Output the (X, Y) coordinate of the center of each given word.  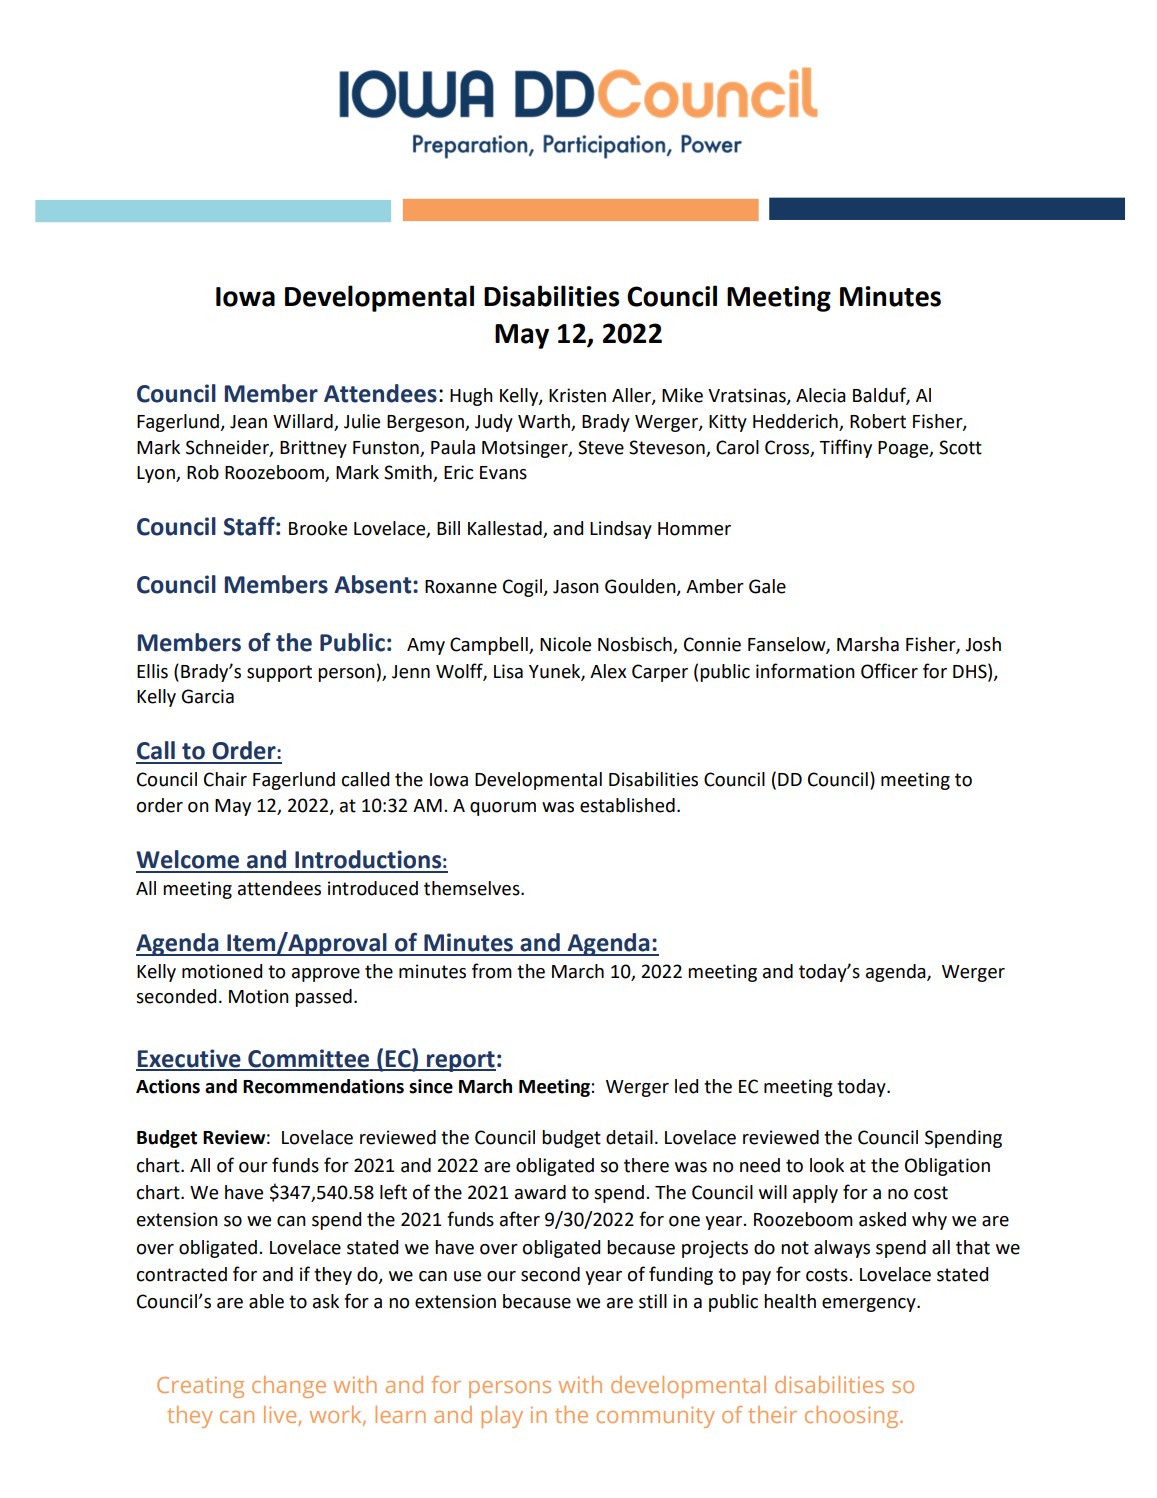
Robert (878, 421)
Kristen (577, 395)
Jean (248, 422)
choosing (853, 1417)
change (289, 1387)
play (502, 1417)
